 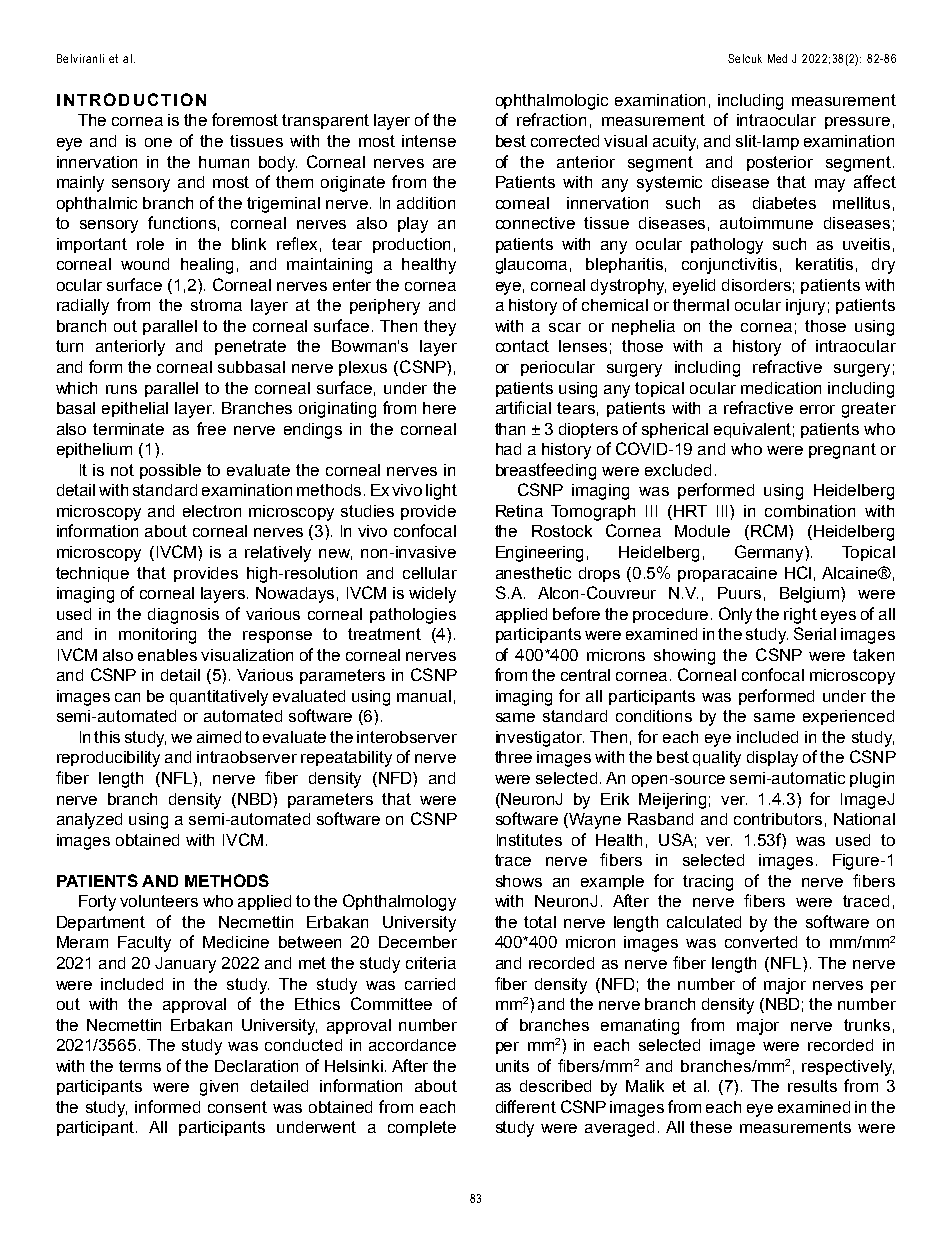 What do you see at coordinates (219, 1088) in the screenshot?
I see `given` at bounding box center [219, 1088].
